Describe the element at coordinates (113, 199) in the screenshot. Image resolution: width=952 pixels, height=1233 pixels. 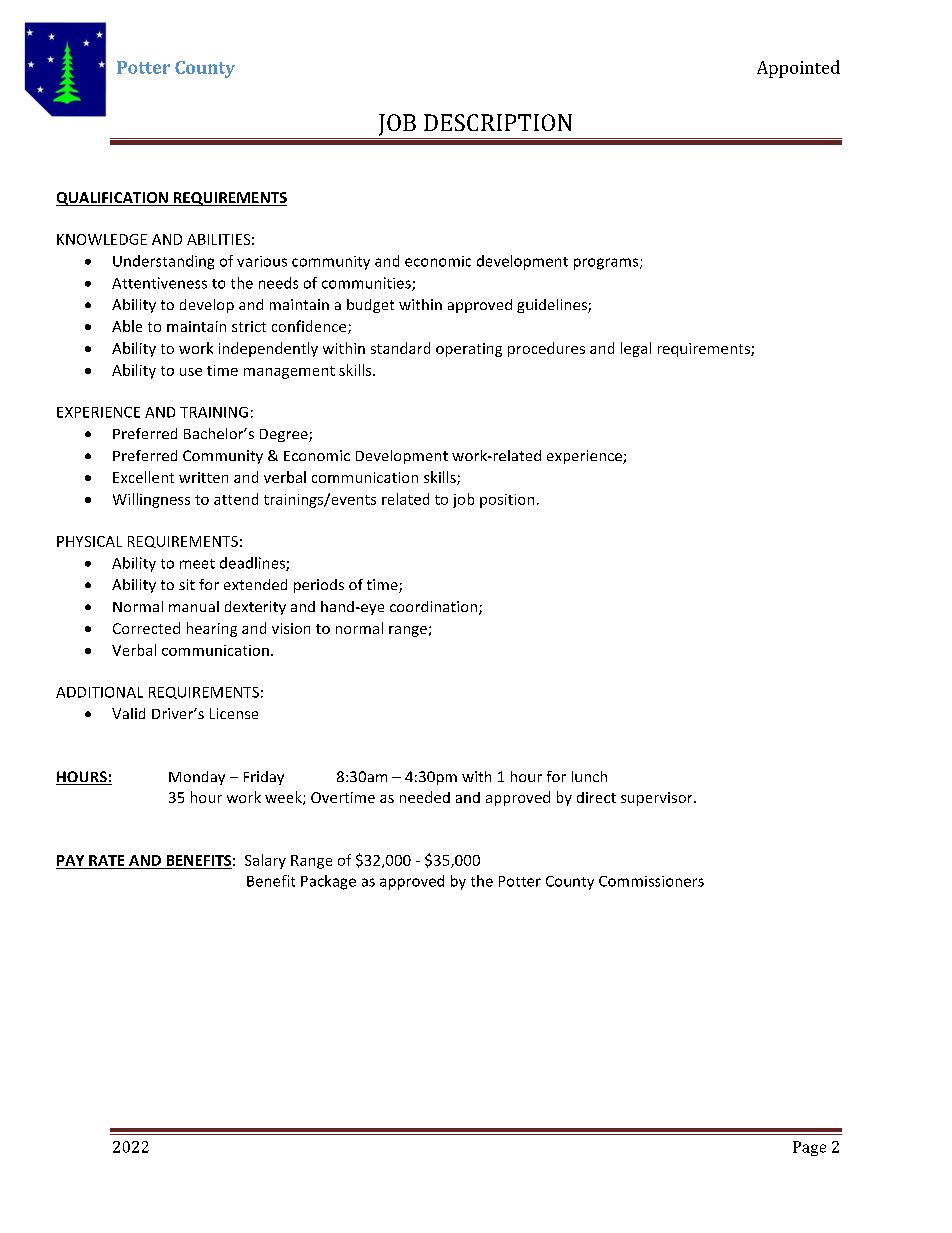
I see `QUALIFICATION` at that location.
